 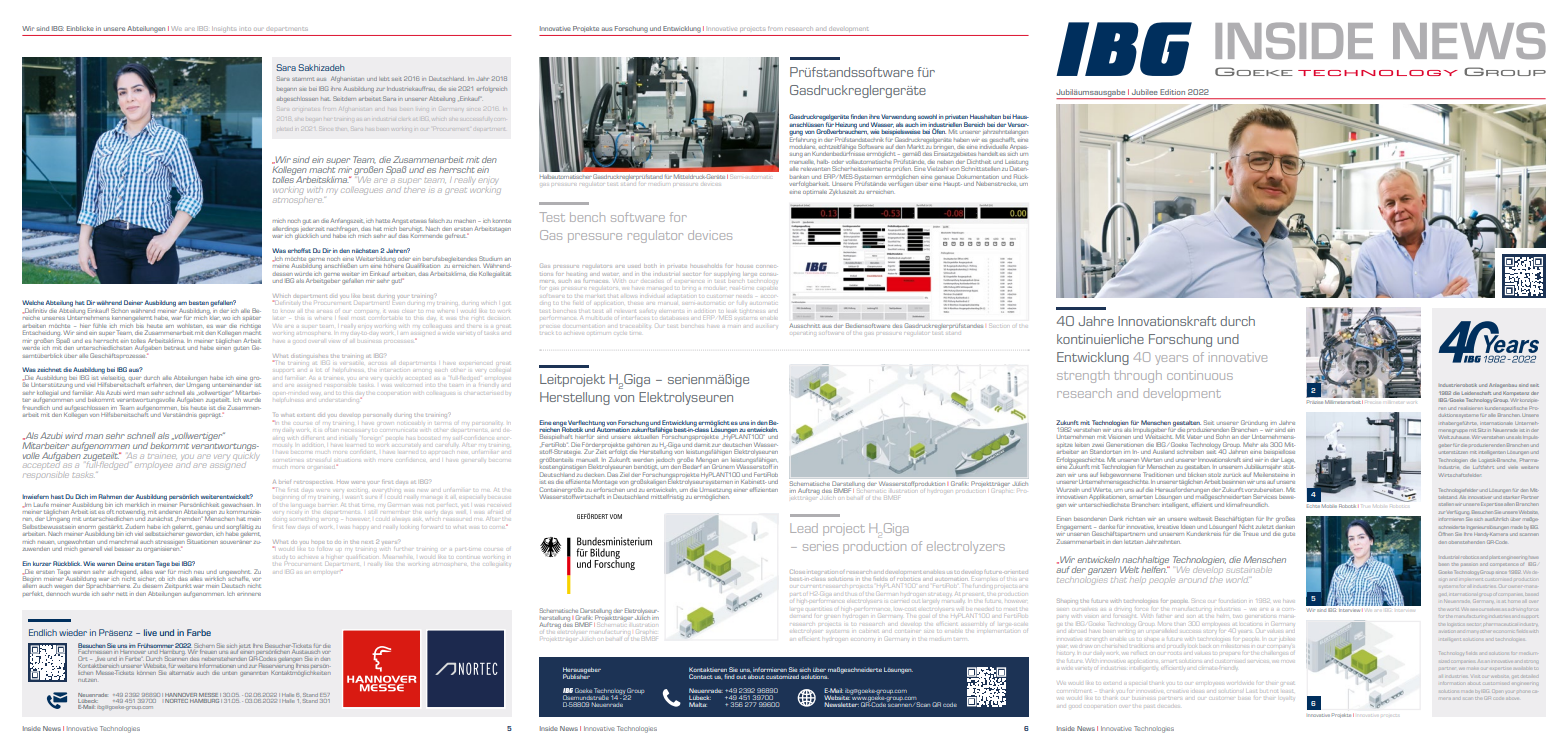 I want to click on used, so click(x=634, y=266).
